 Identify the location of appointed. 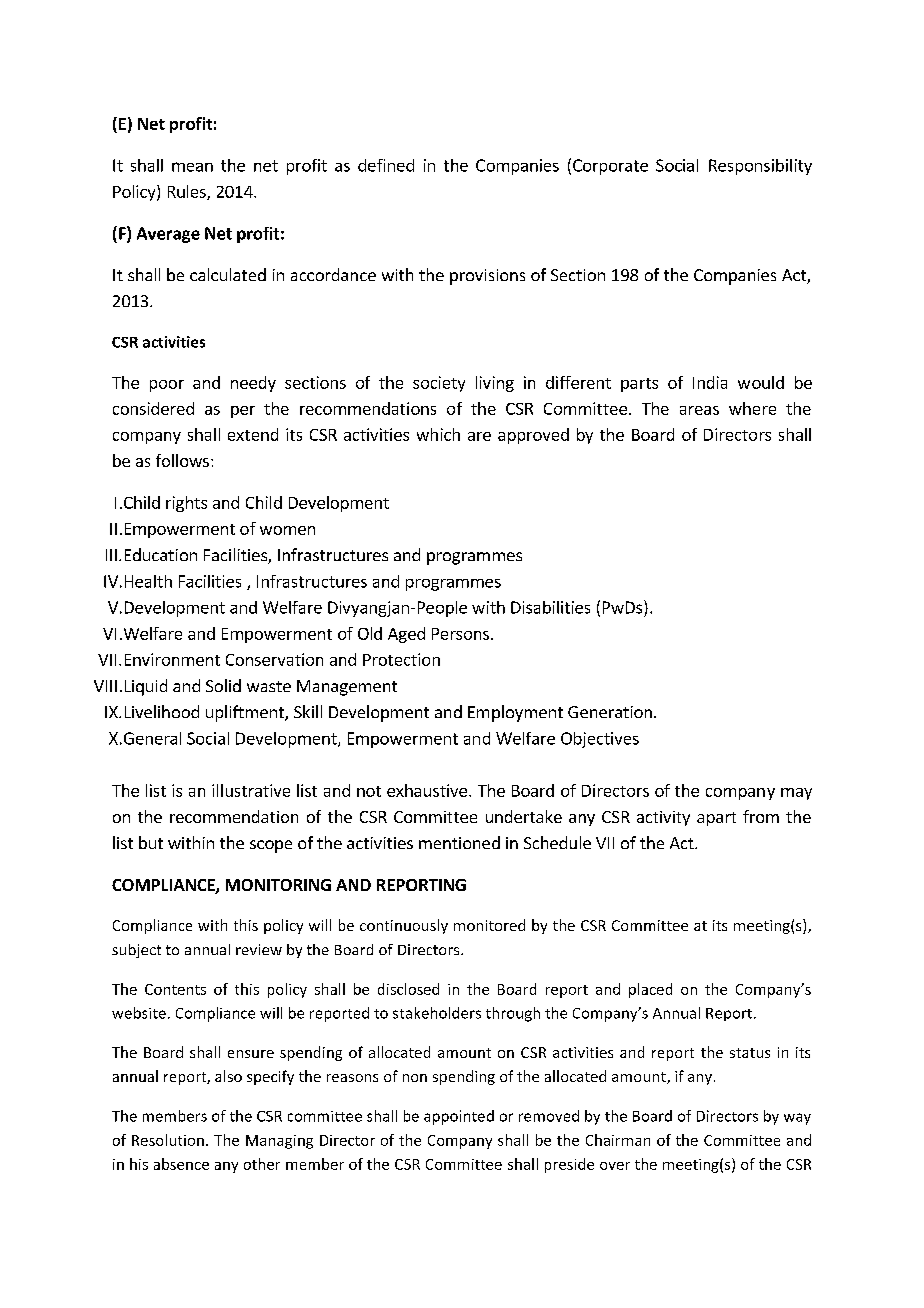
(459, 1117).
